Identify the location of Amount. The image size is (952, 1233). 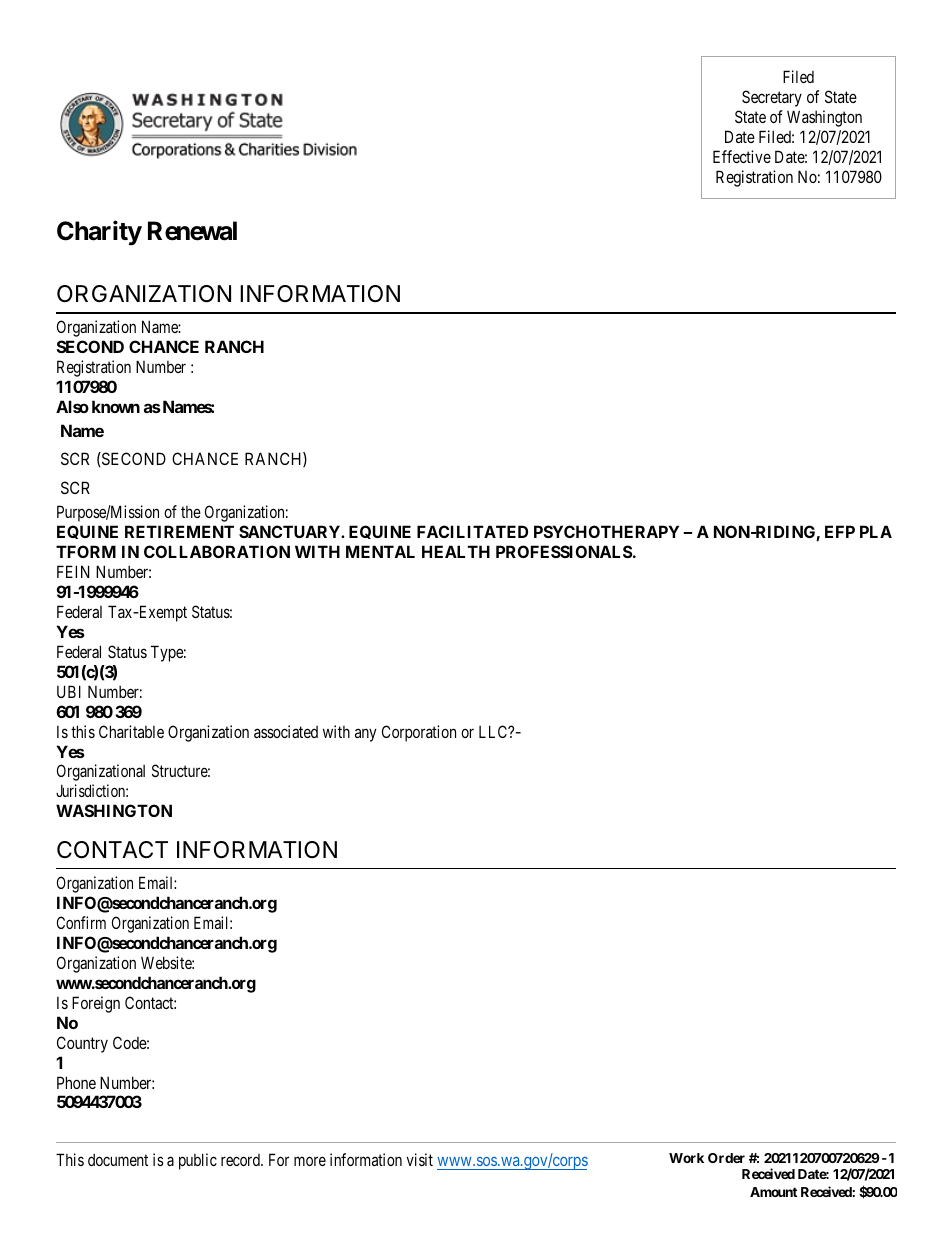
(773, 1192).
